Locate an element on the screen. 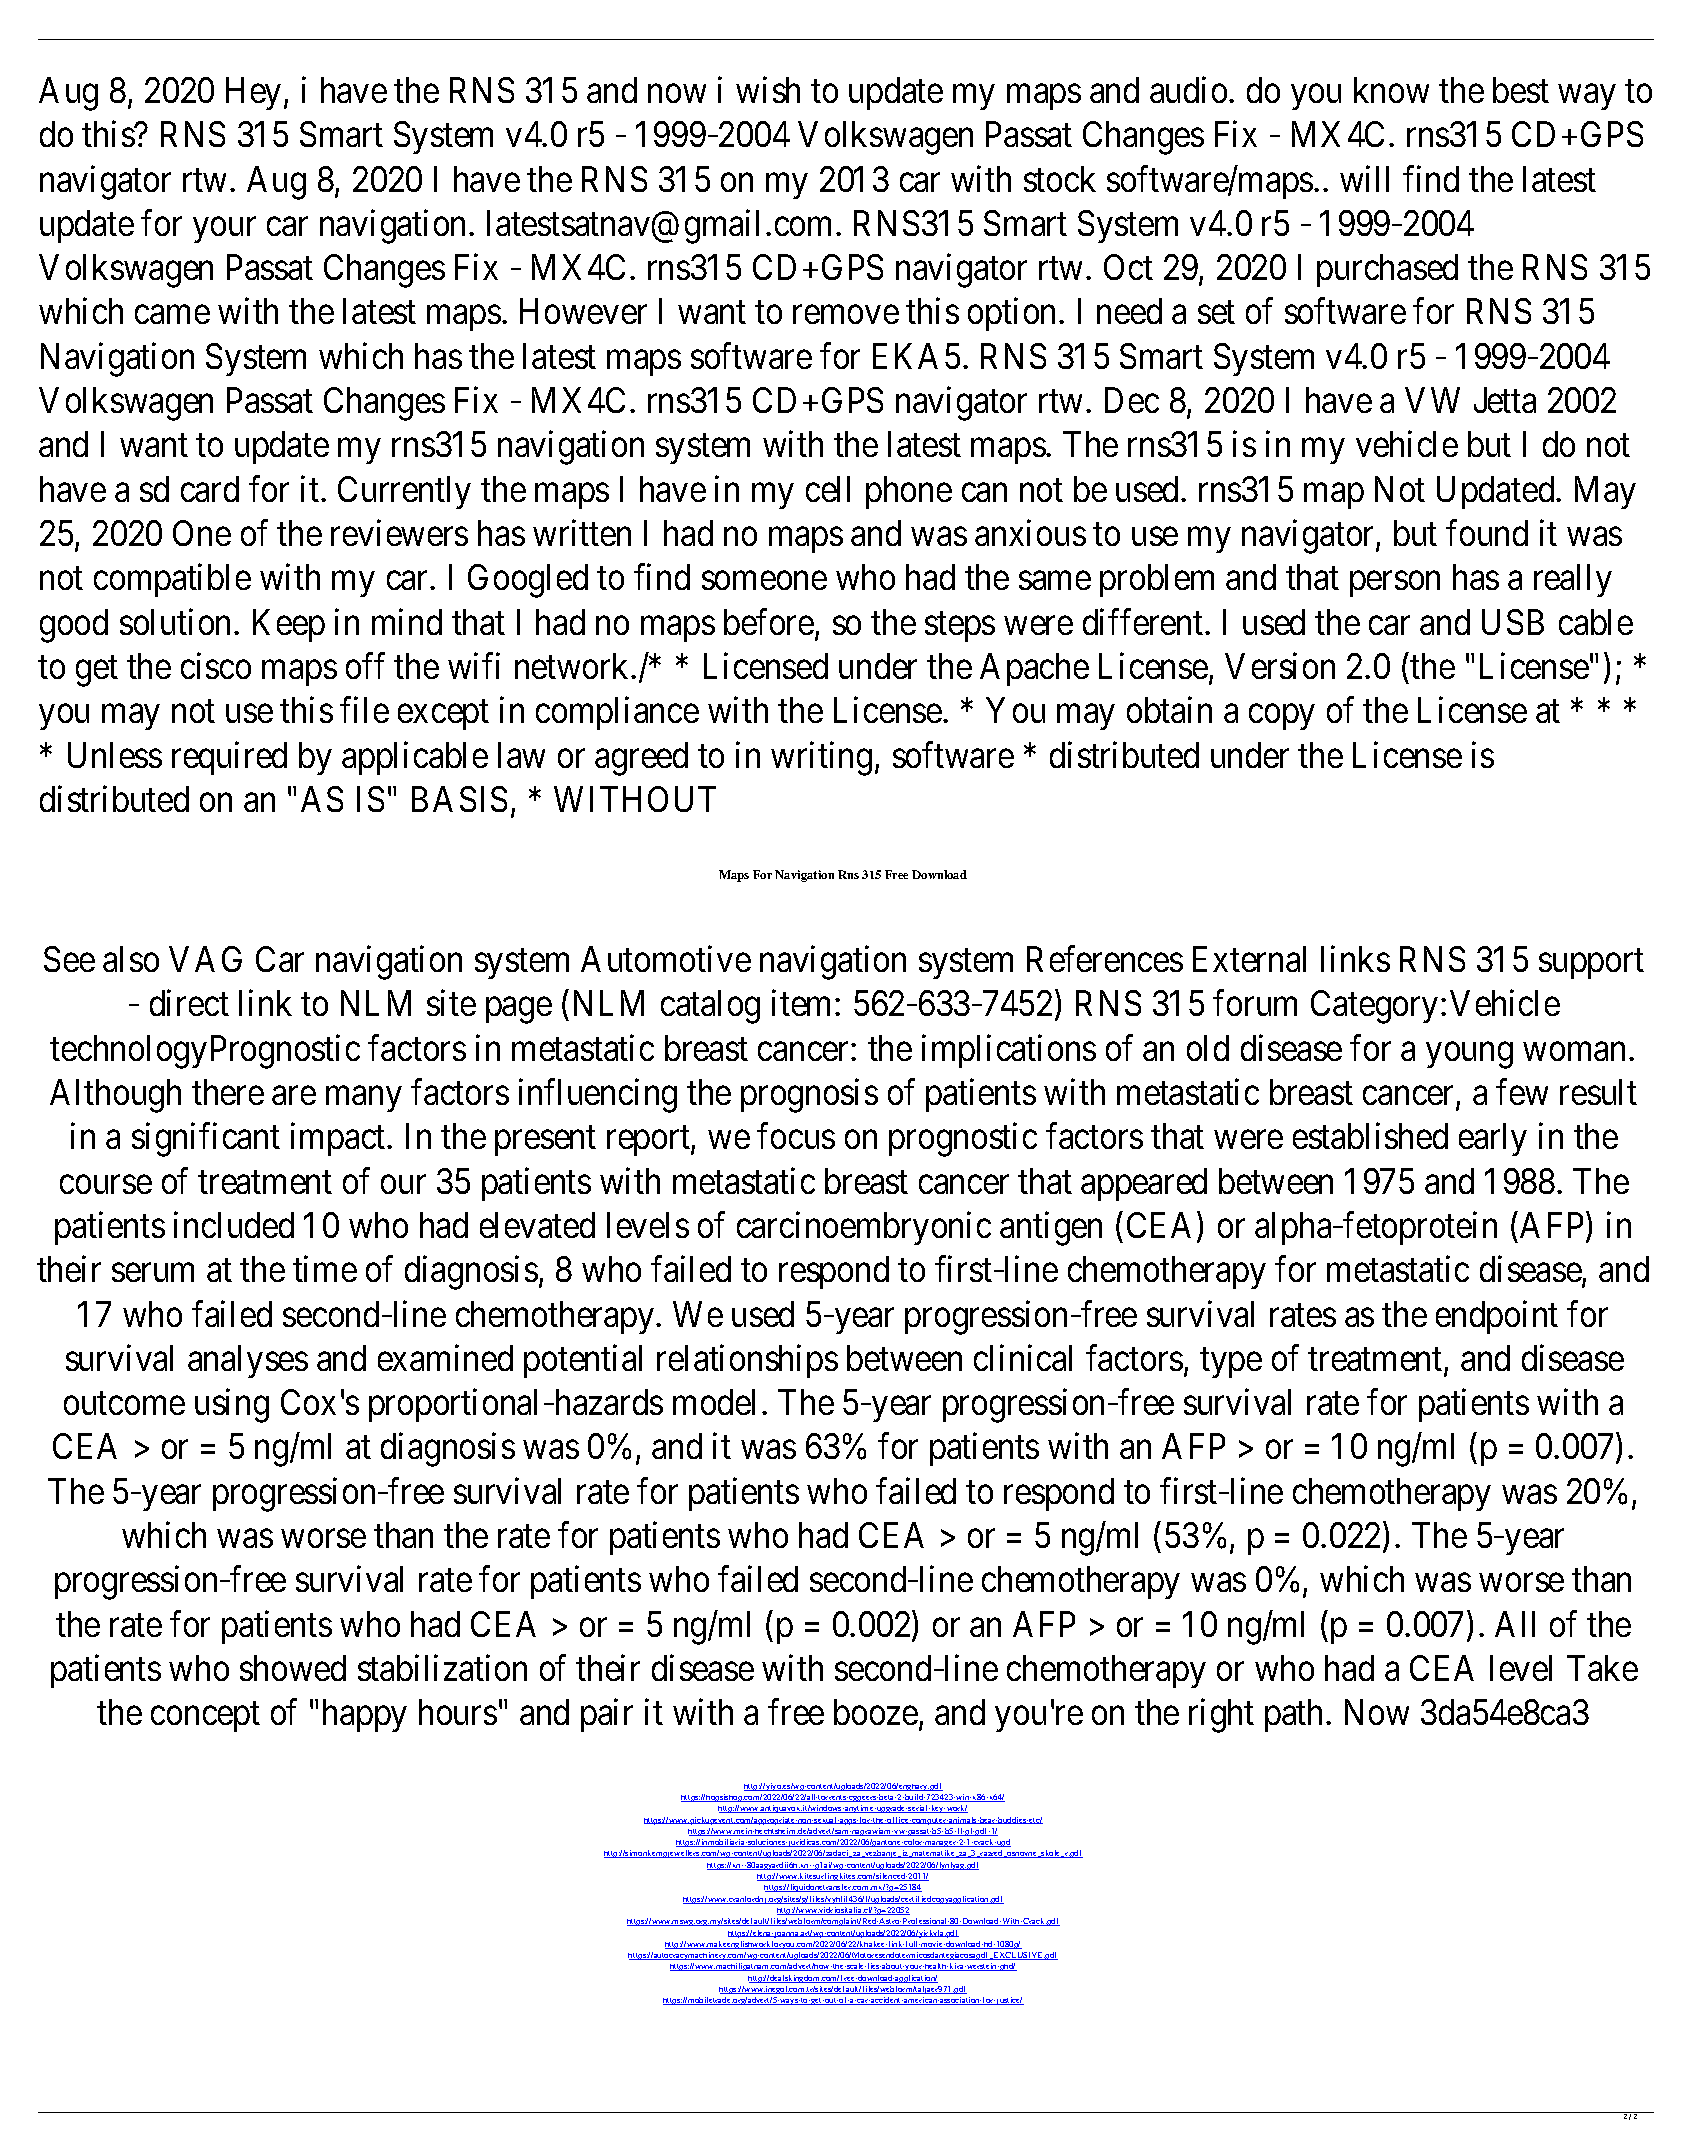 Image resolution: width=1692 pixels, height=2138 pixels. Hey is located at coordinates (253, 93).
